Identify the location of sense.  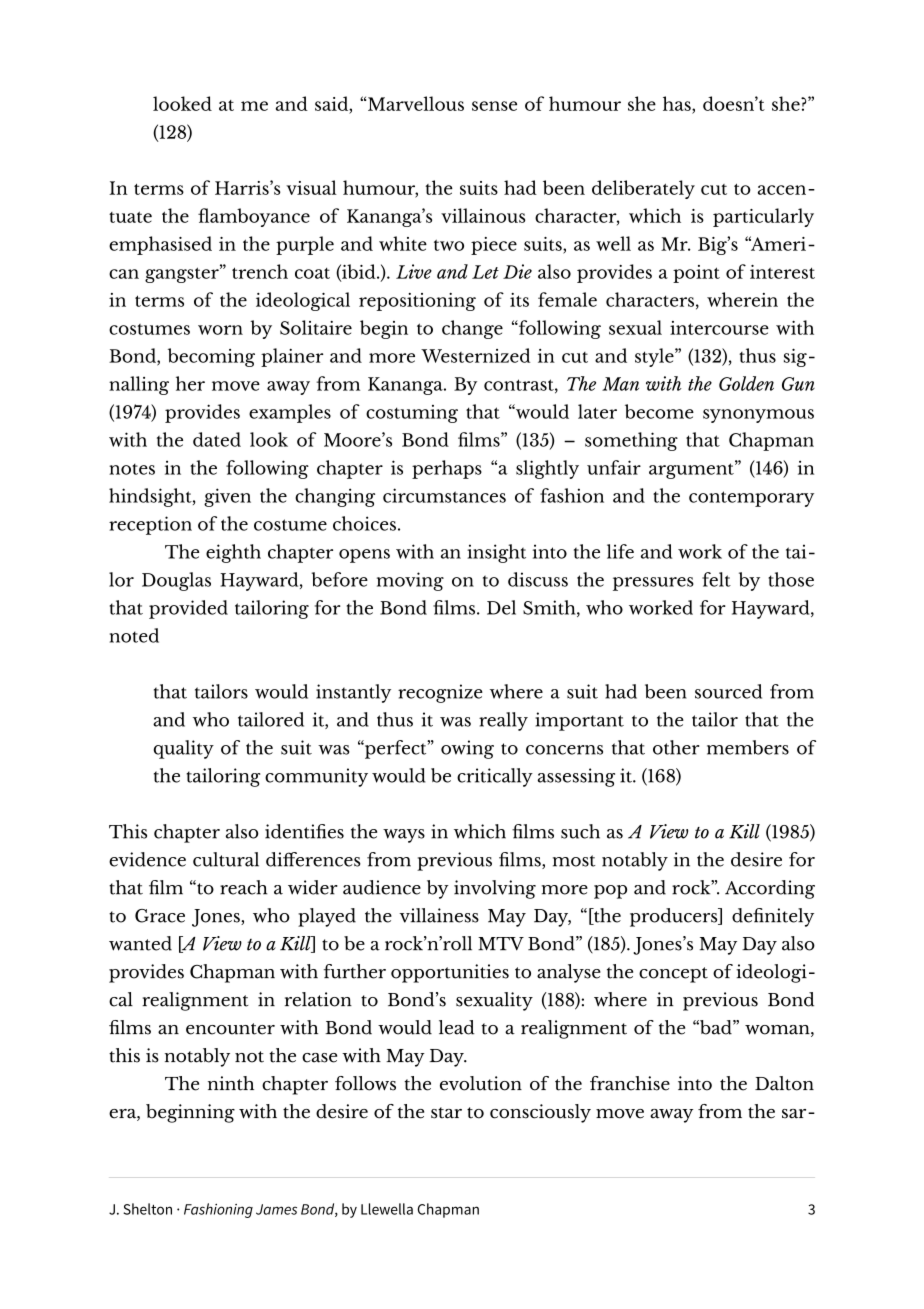
(494, 106).
